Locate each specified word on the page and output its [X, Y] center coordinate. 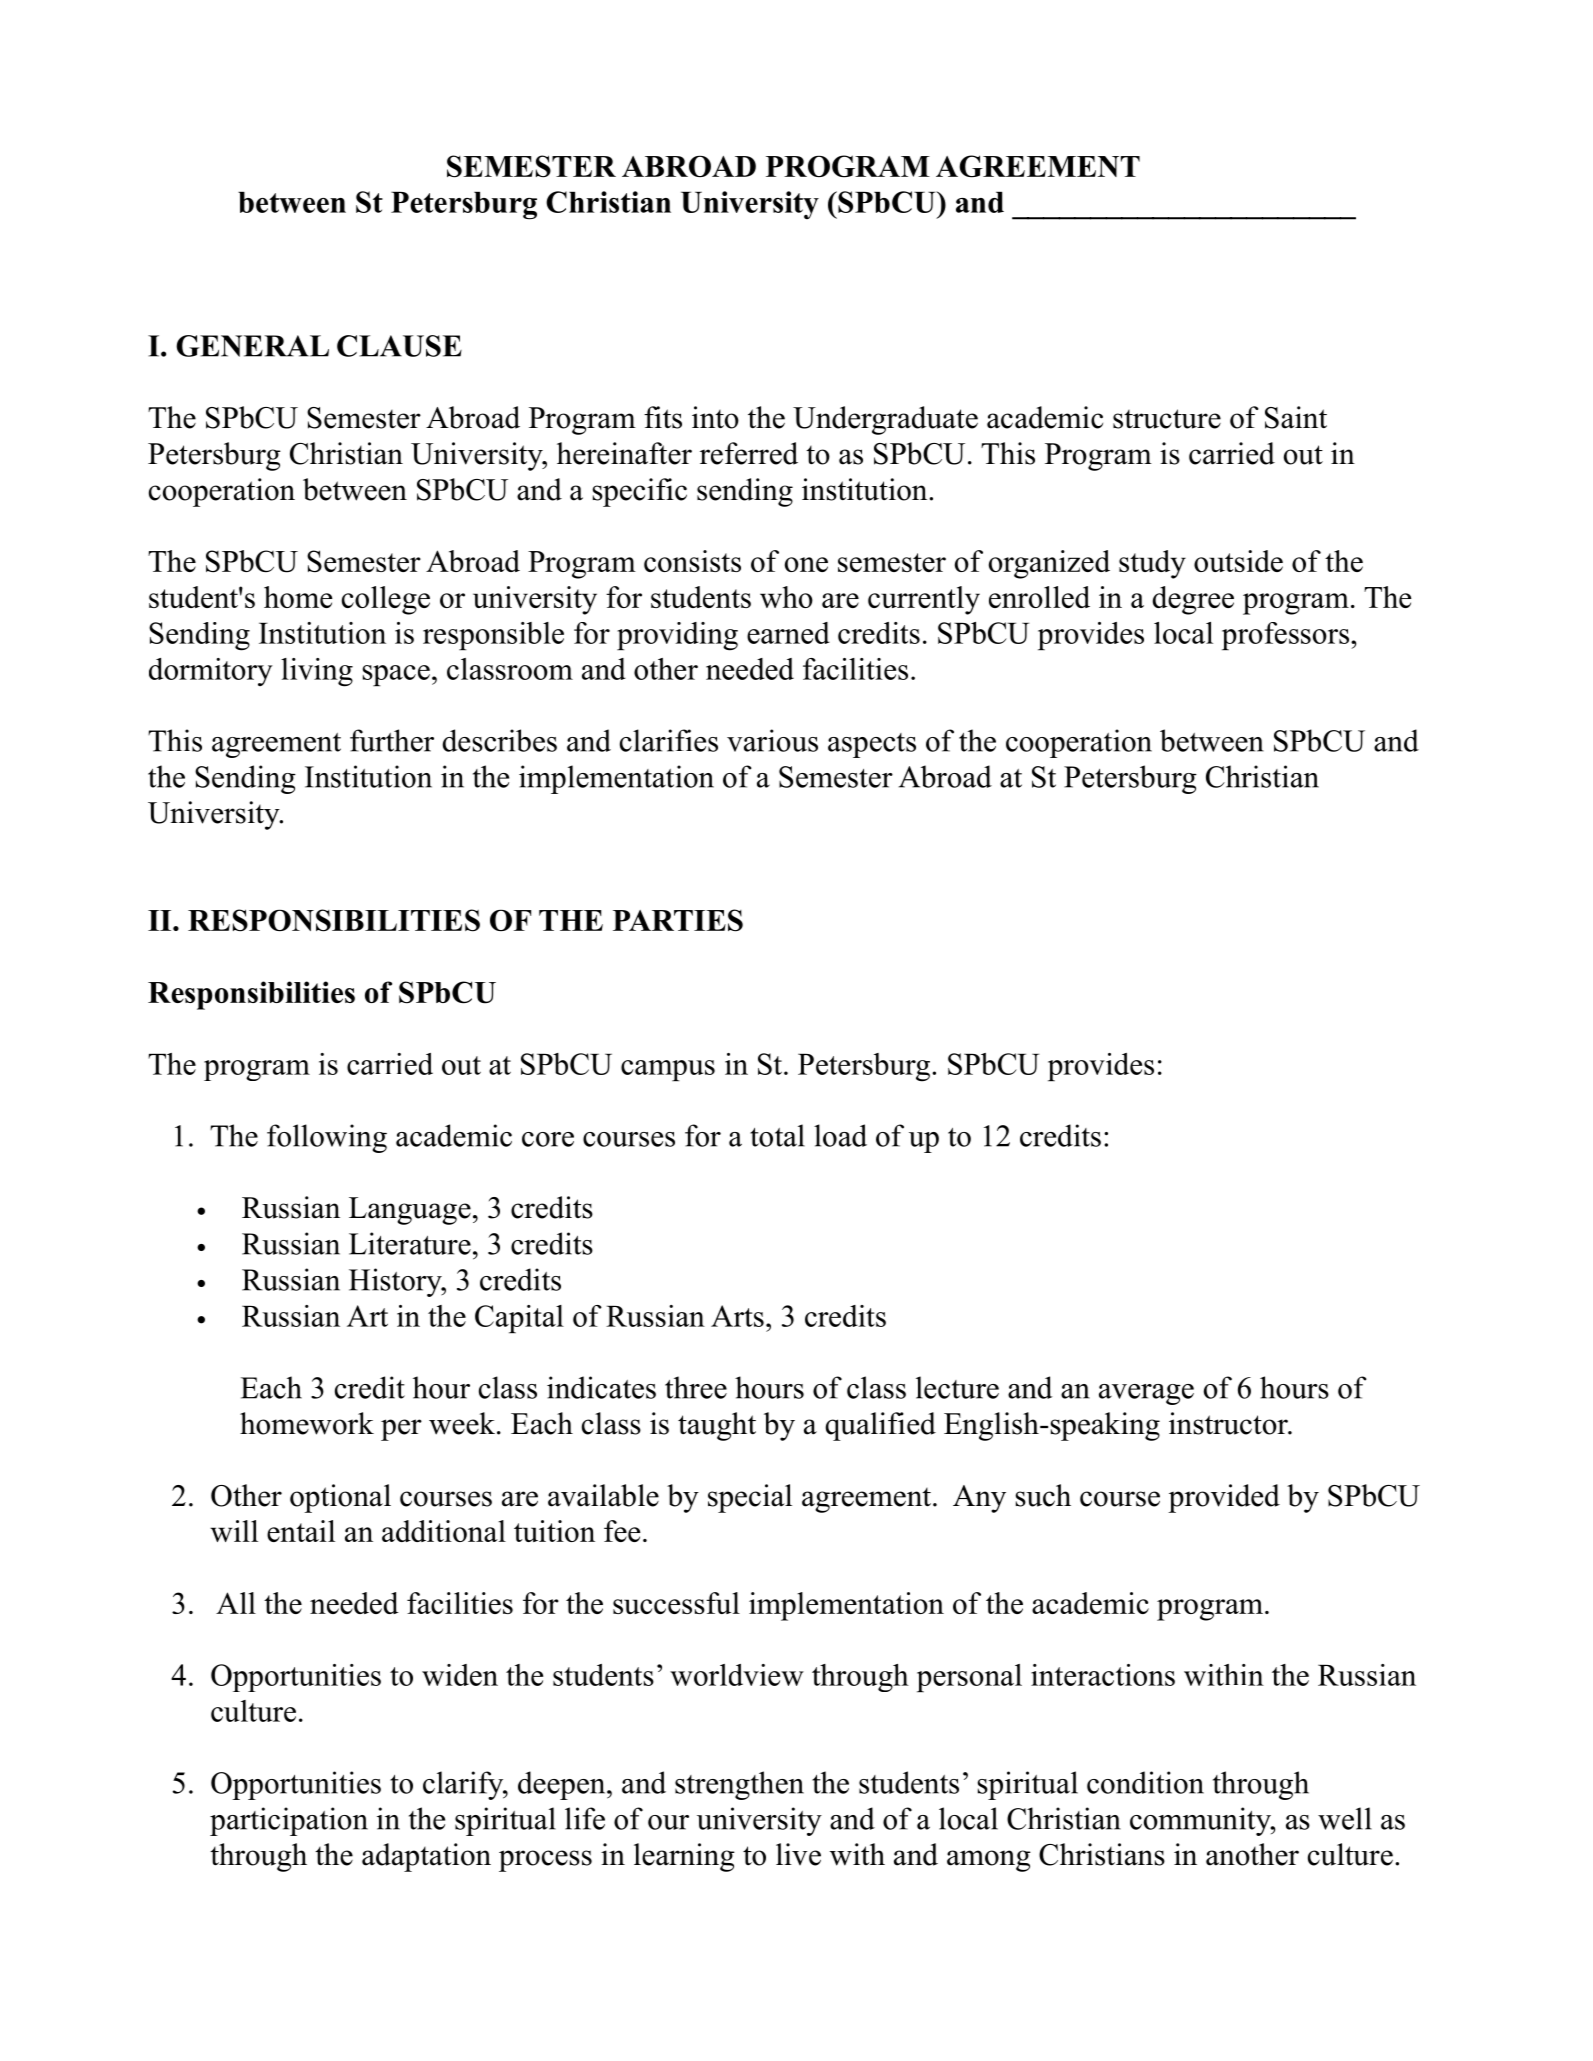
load [840, 1135]
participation [289, 1821]
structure [1167, 419]
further [392, 740]
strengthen [739, 1785]
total [777, 1135]
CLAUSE [399, 346]
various [772, 740]
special [750, 1498]
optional [340, 1498]
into [715, 417]
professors [1285, 636]
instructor [1229, 1423]
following [327, 1138]
